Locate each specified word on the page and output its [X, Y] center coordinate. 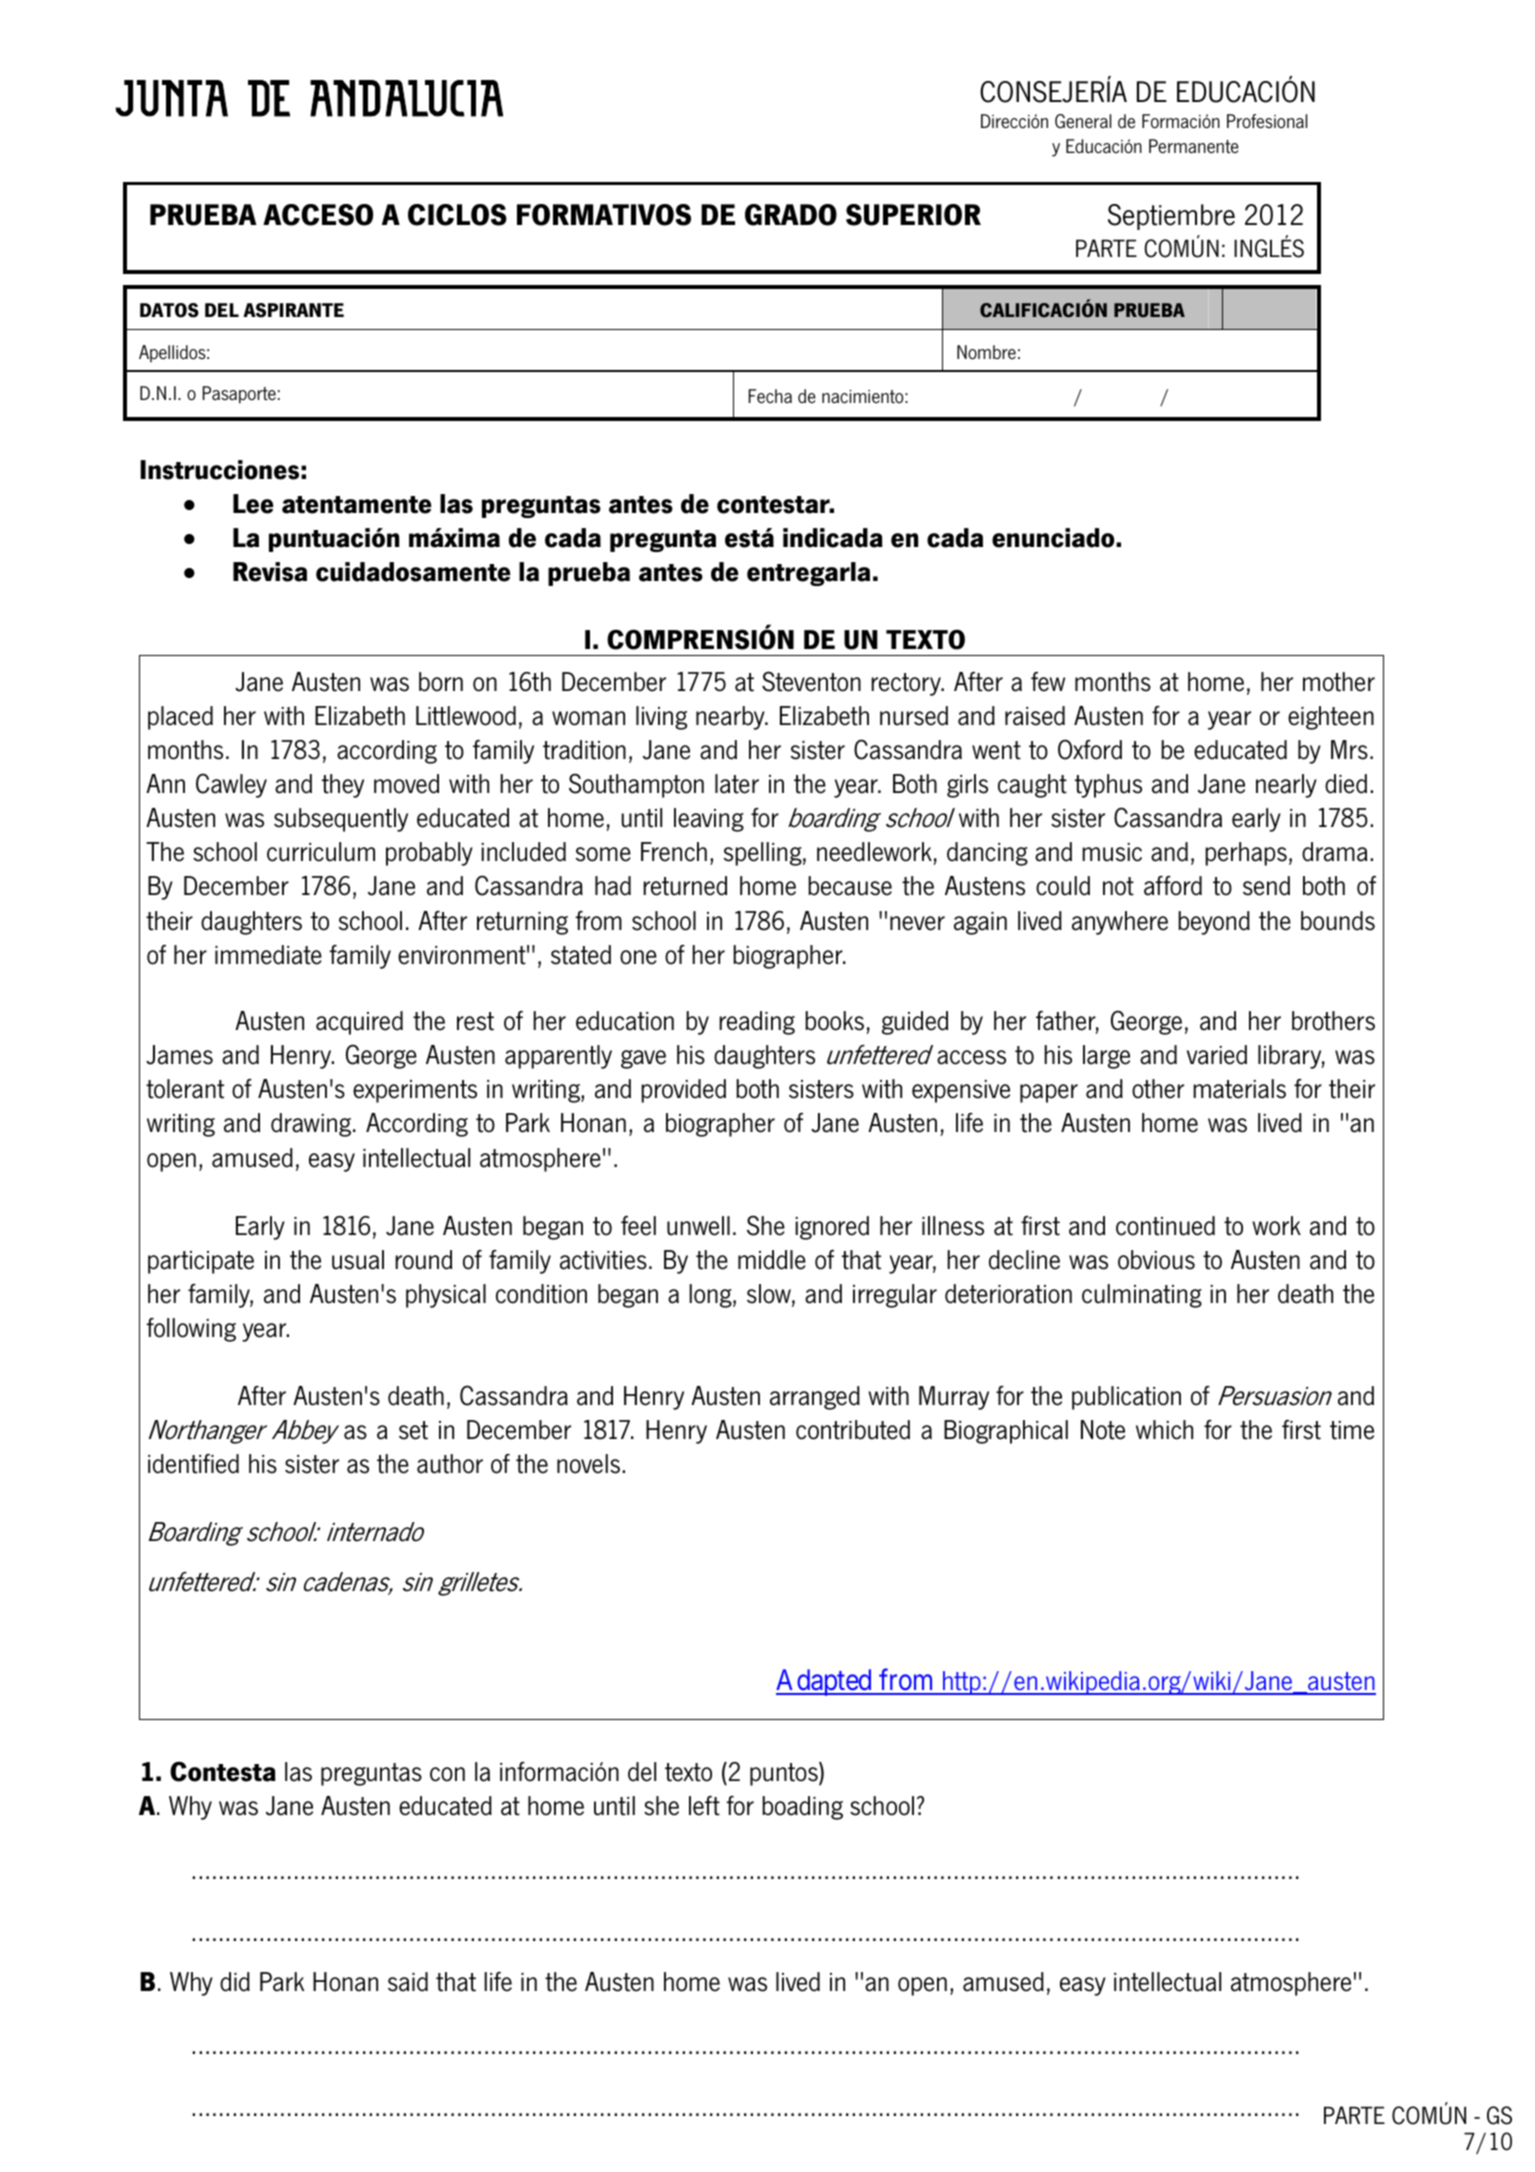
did [235, 1982]
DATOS [169, 310]
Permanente [1194, 146]
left [704, 1806]
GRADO [791, 215]
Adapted [825, 1682]
